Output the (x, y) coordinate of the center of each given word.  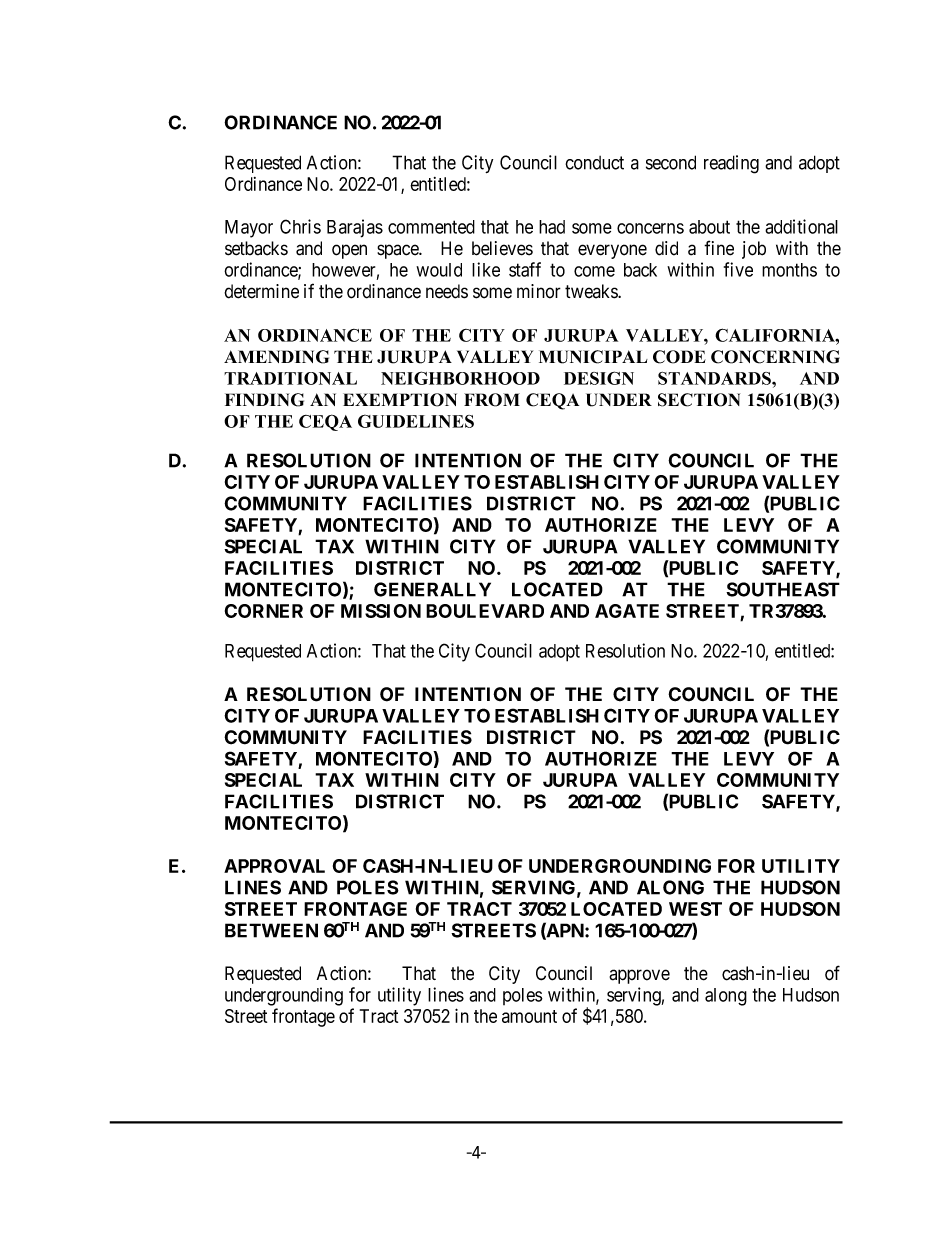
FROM (492, 400)
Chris (300, 226)
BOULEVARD (485, 611)
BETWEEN (271, 930)
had (552, 227)
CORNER (264, 611)
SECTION (699, 400)
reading (731, 164)
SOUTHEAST (783, 589)
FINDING (264, 400)
